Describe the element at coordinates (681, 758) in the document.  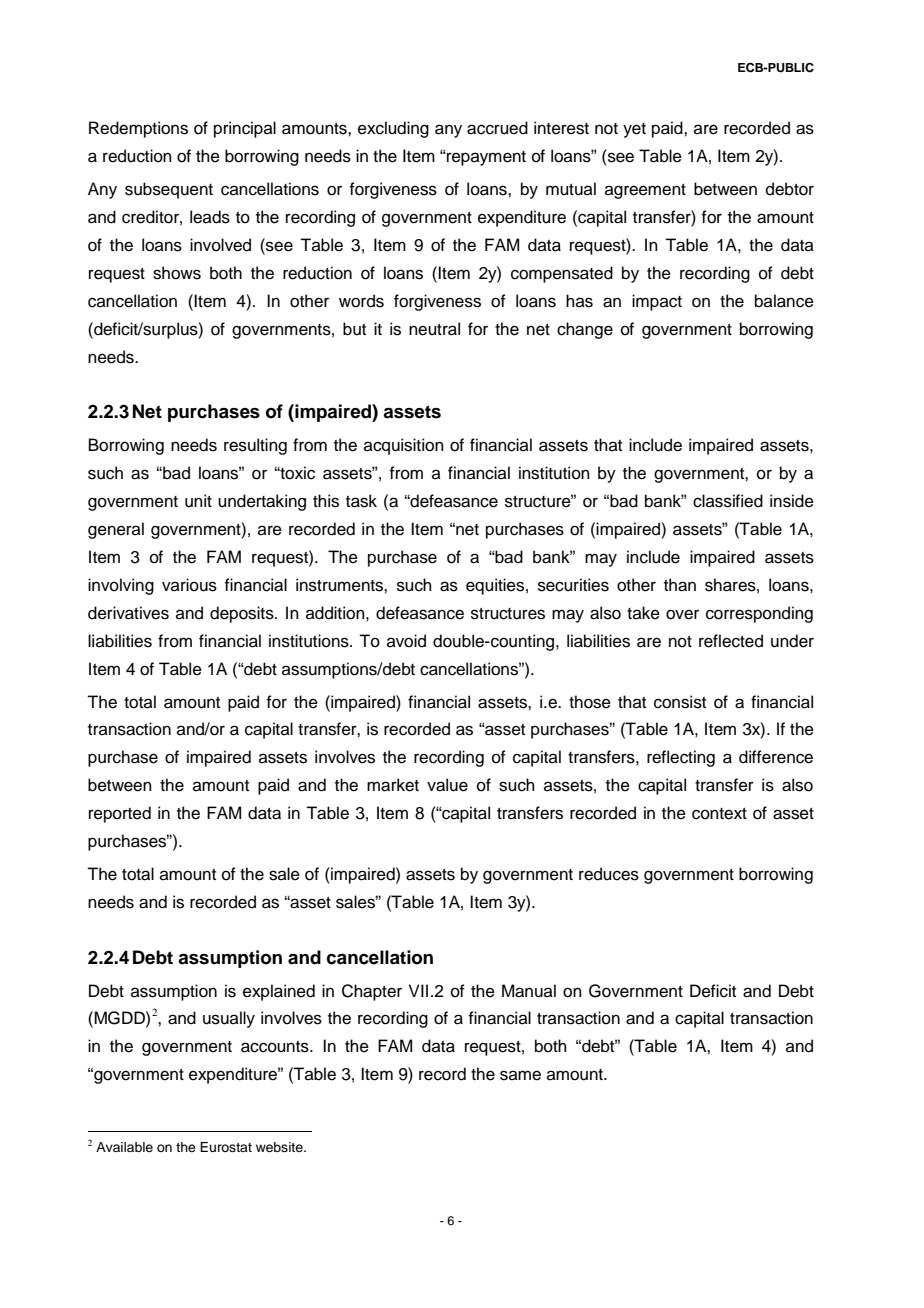
I see `reflecting` at that location.
